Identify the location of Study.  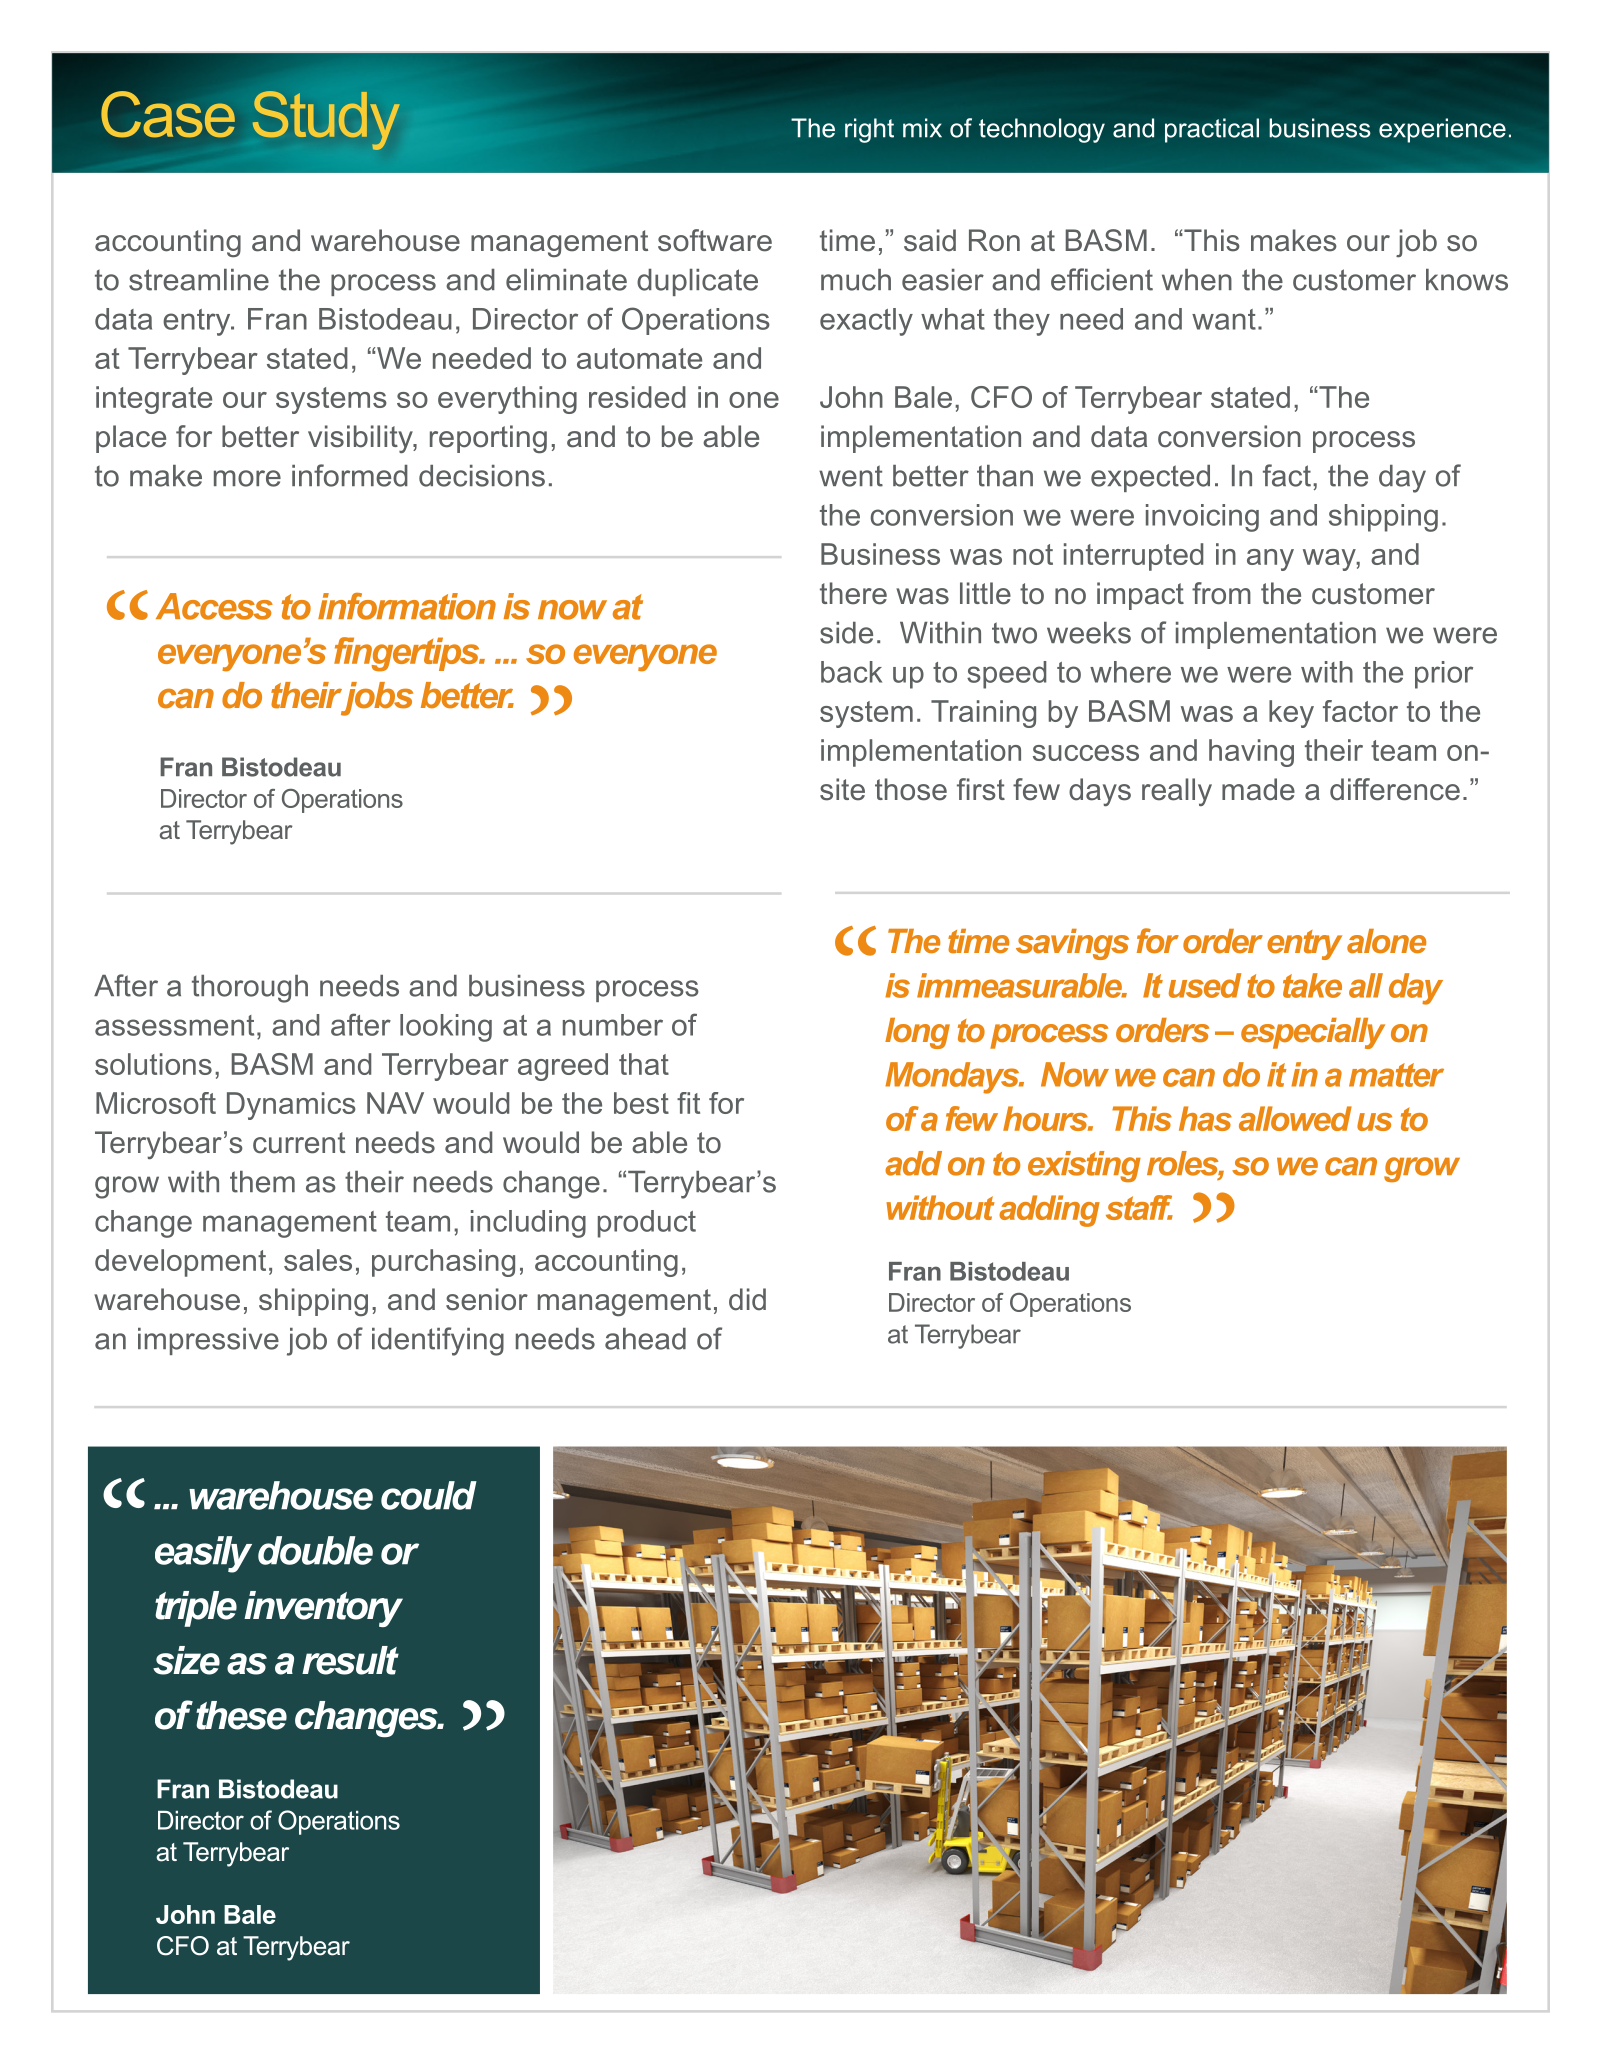
(326, 120).
